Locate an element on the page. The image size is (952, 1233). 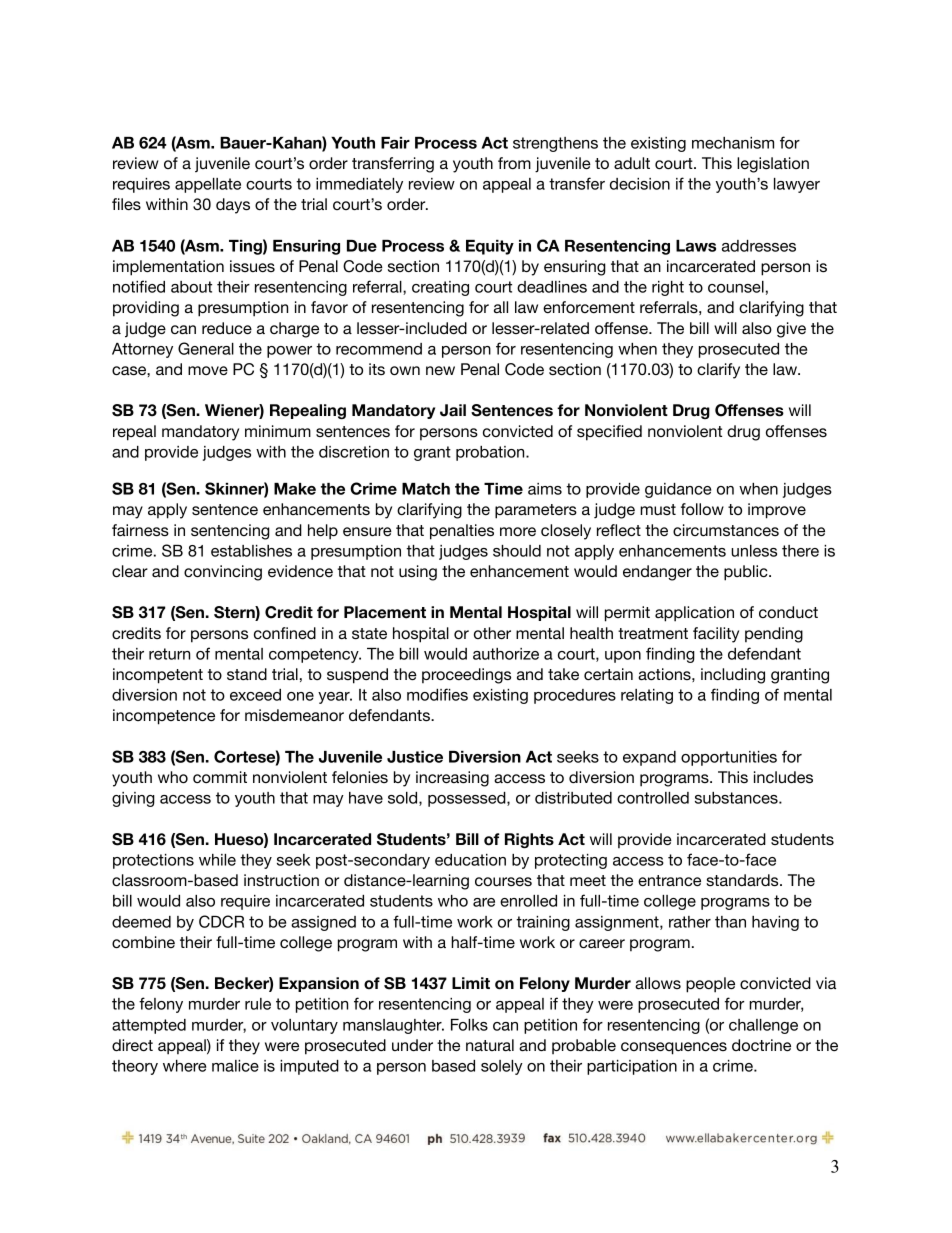
appellate is located at coordinates (208, 185).
